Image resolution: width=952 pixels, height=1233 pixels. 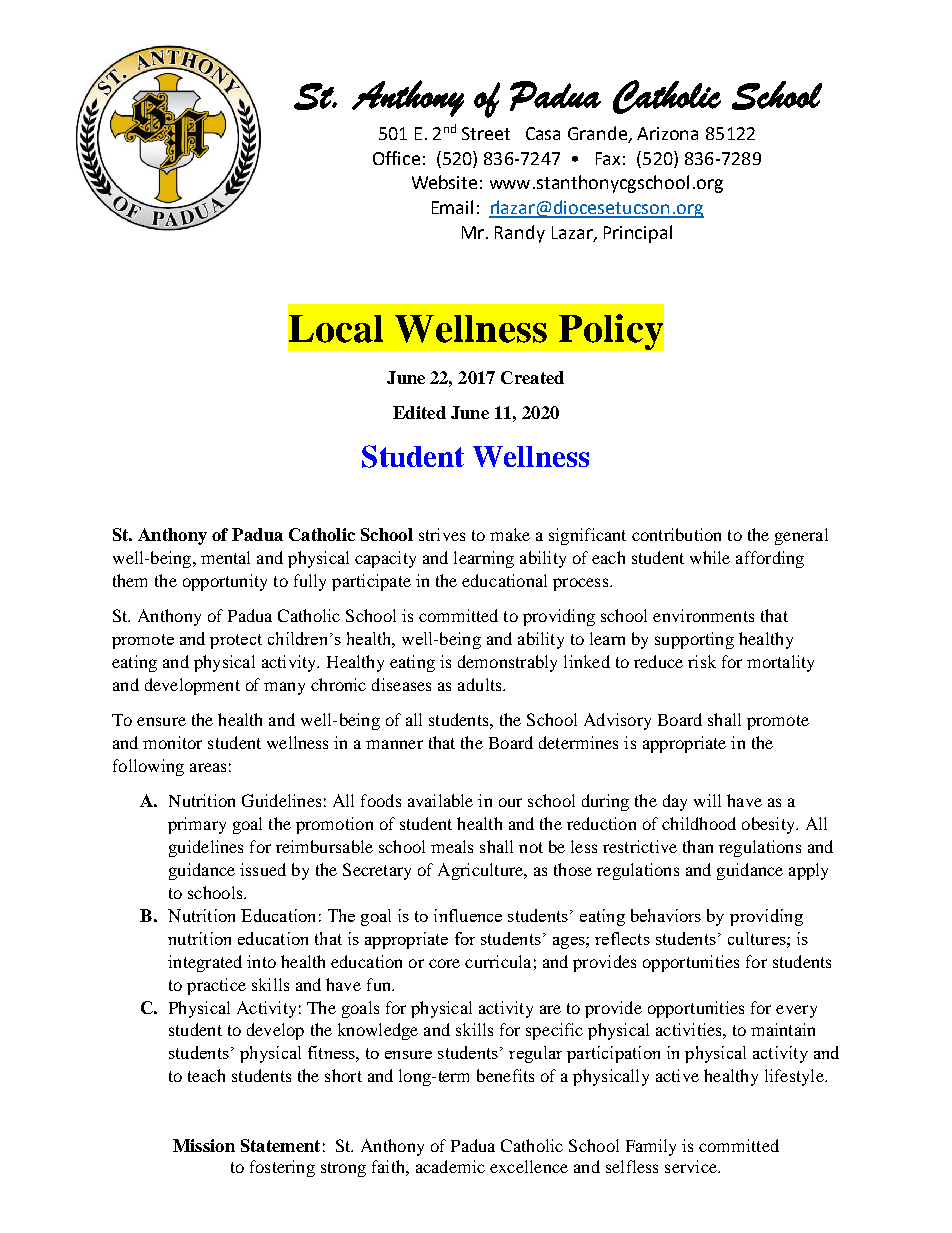 I want to click on Arizona, so click(x=667, y=133).
